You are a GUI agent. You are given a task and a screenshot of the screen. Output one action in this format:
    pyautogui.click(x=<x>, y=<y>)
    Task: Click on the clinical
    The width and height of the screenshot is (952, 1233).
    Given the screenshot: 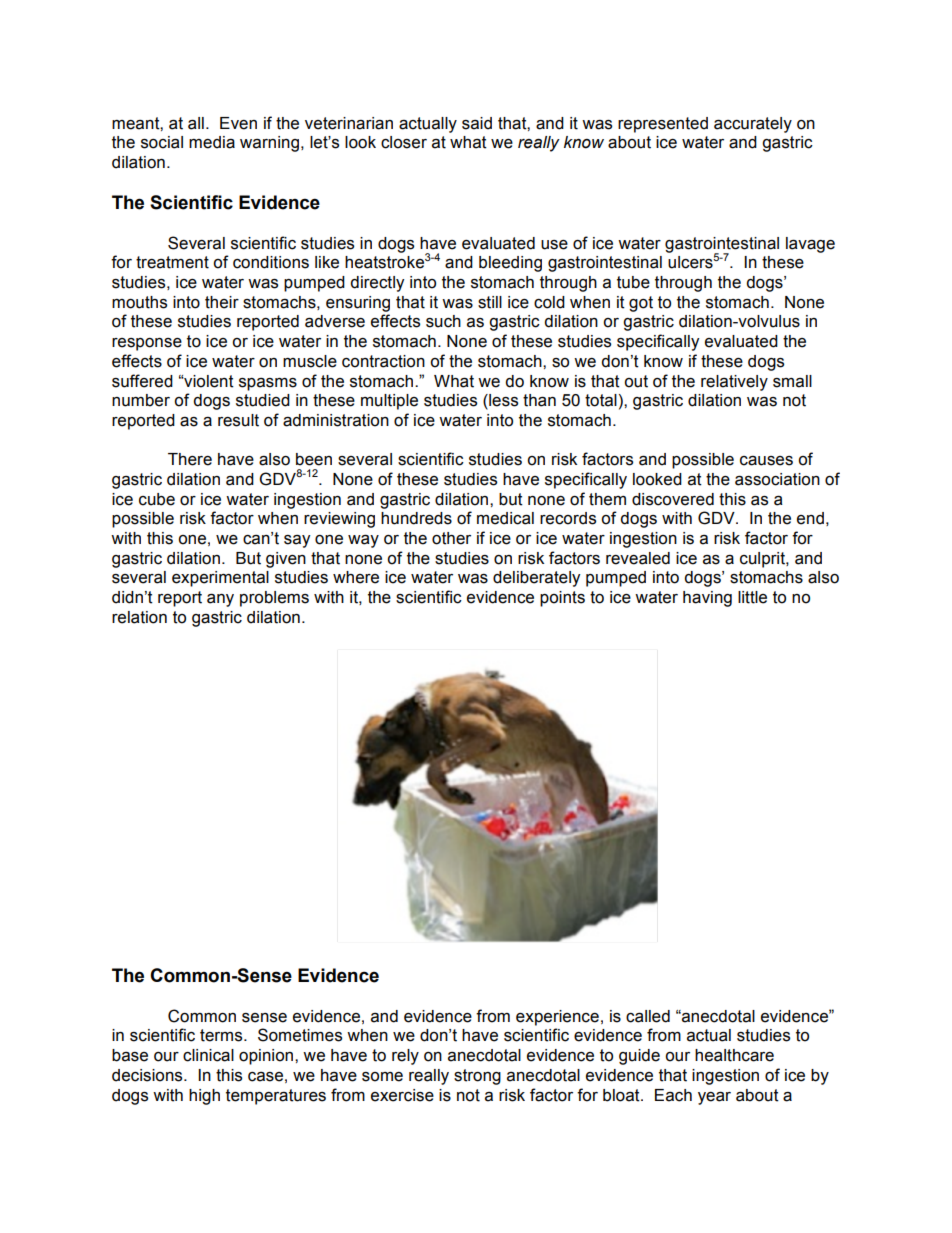 What is the action you would take?
    pyautogui.click(x=208, y=1055)
